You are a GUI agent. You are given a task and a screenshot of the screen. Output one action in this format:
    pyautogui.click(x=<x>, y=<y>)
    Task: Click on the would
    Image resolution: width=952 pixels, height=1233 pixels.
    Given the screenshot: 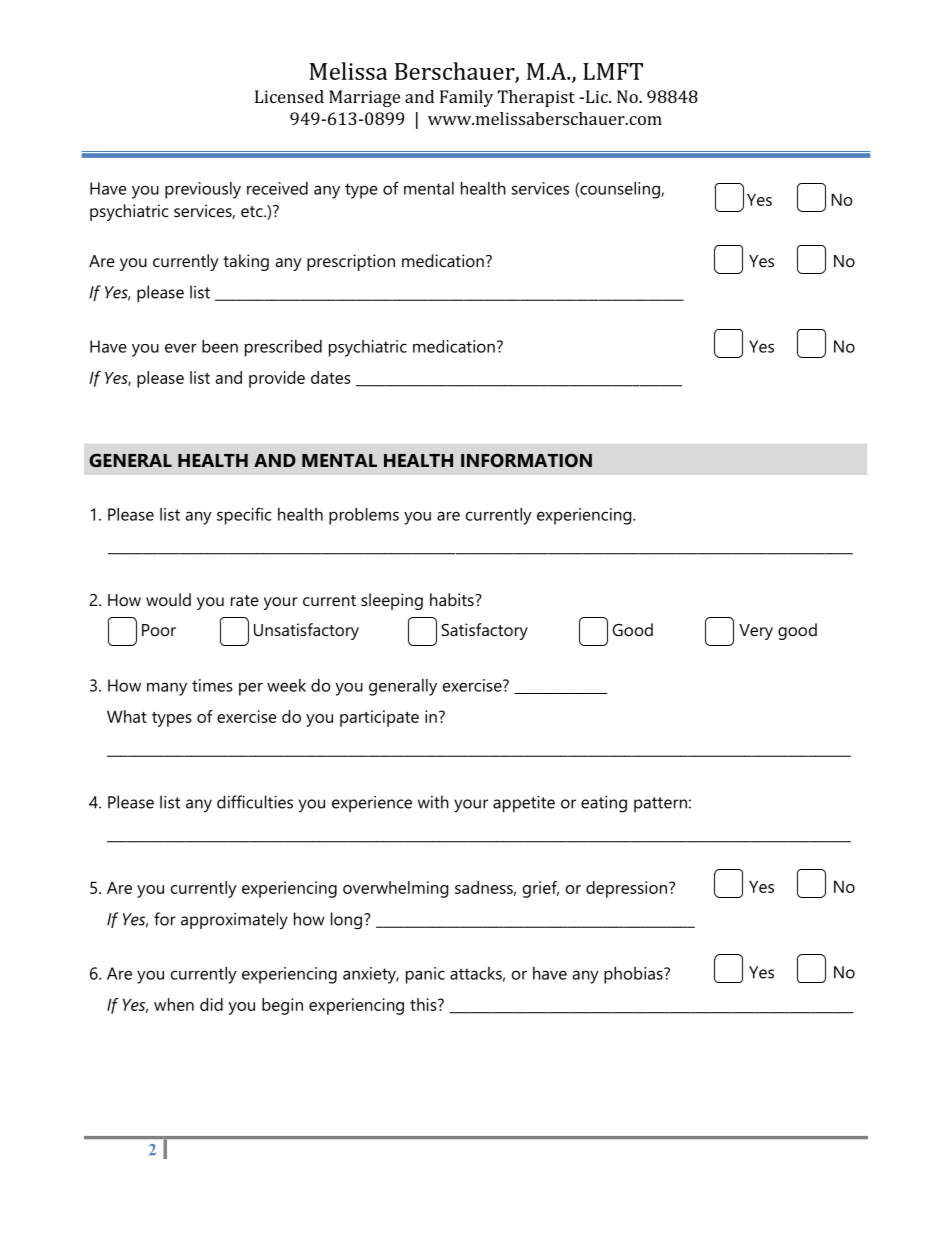 What is the action you would take?
    pyautogui.click(x=168, y=599)
